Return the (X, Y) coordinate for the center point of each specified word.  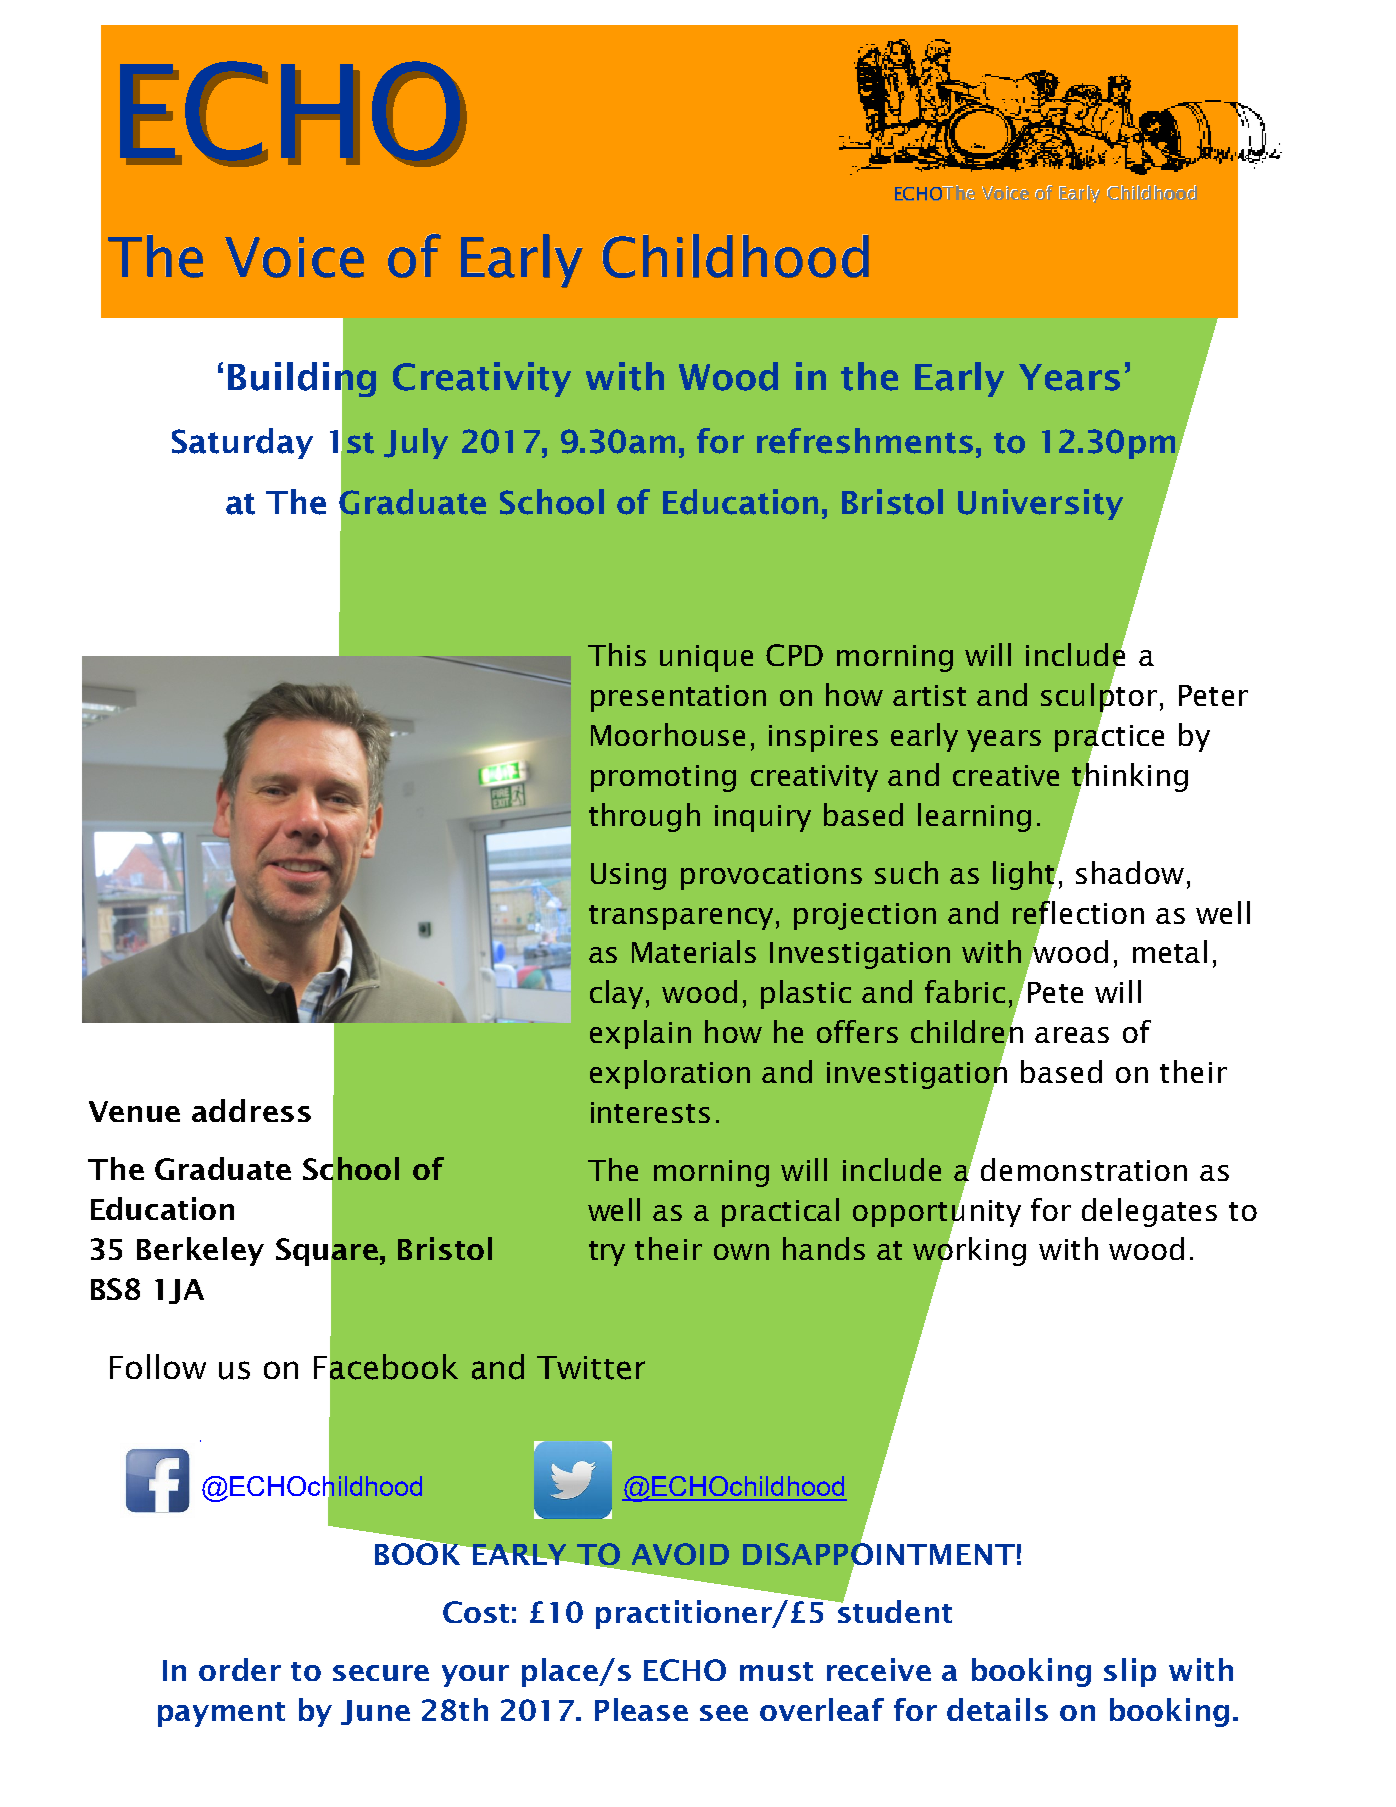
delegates (1149, 1212)
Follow (158, 1366)
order (240, 1669)
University (1040, 504)
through (644, 817)
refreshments (865, 441)
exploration (670, 1074)
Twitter (591, 1368)
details (997, 1709)
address (251, 1110)
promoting (663, 778)
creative (1006, 775)
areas (1072, 1035)
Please (641, 1709)
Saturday (242, 443)
